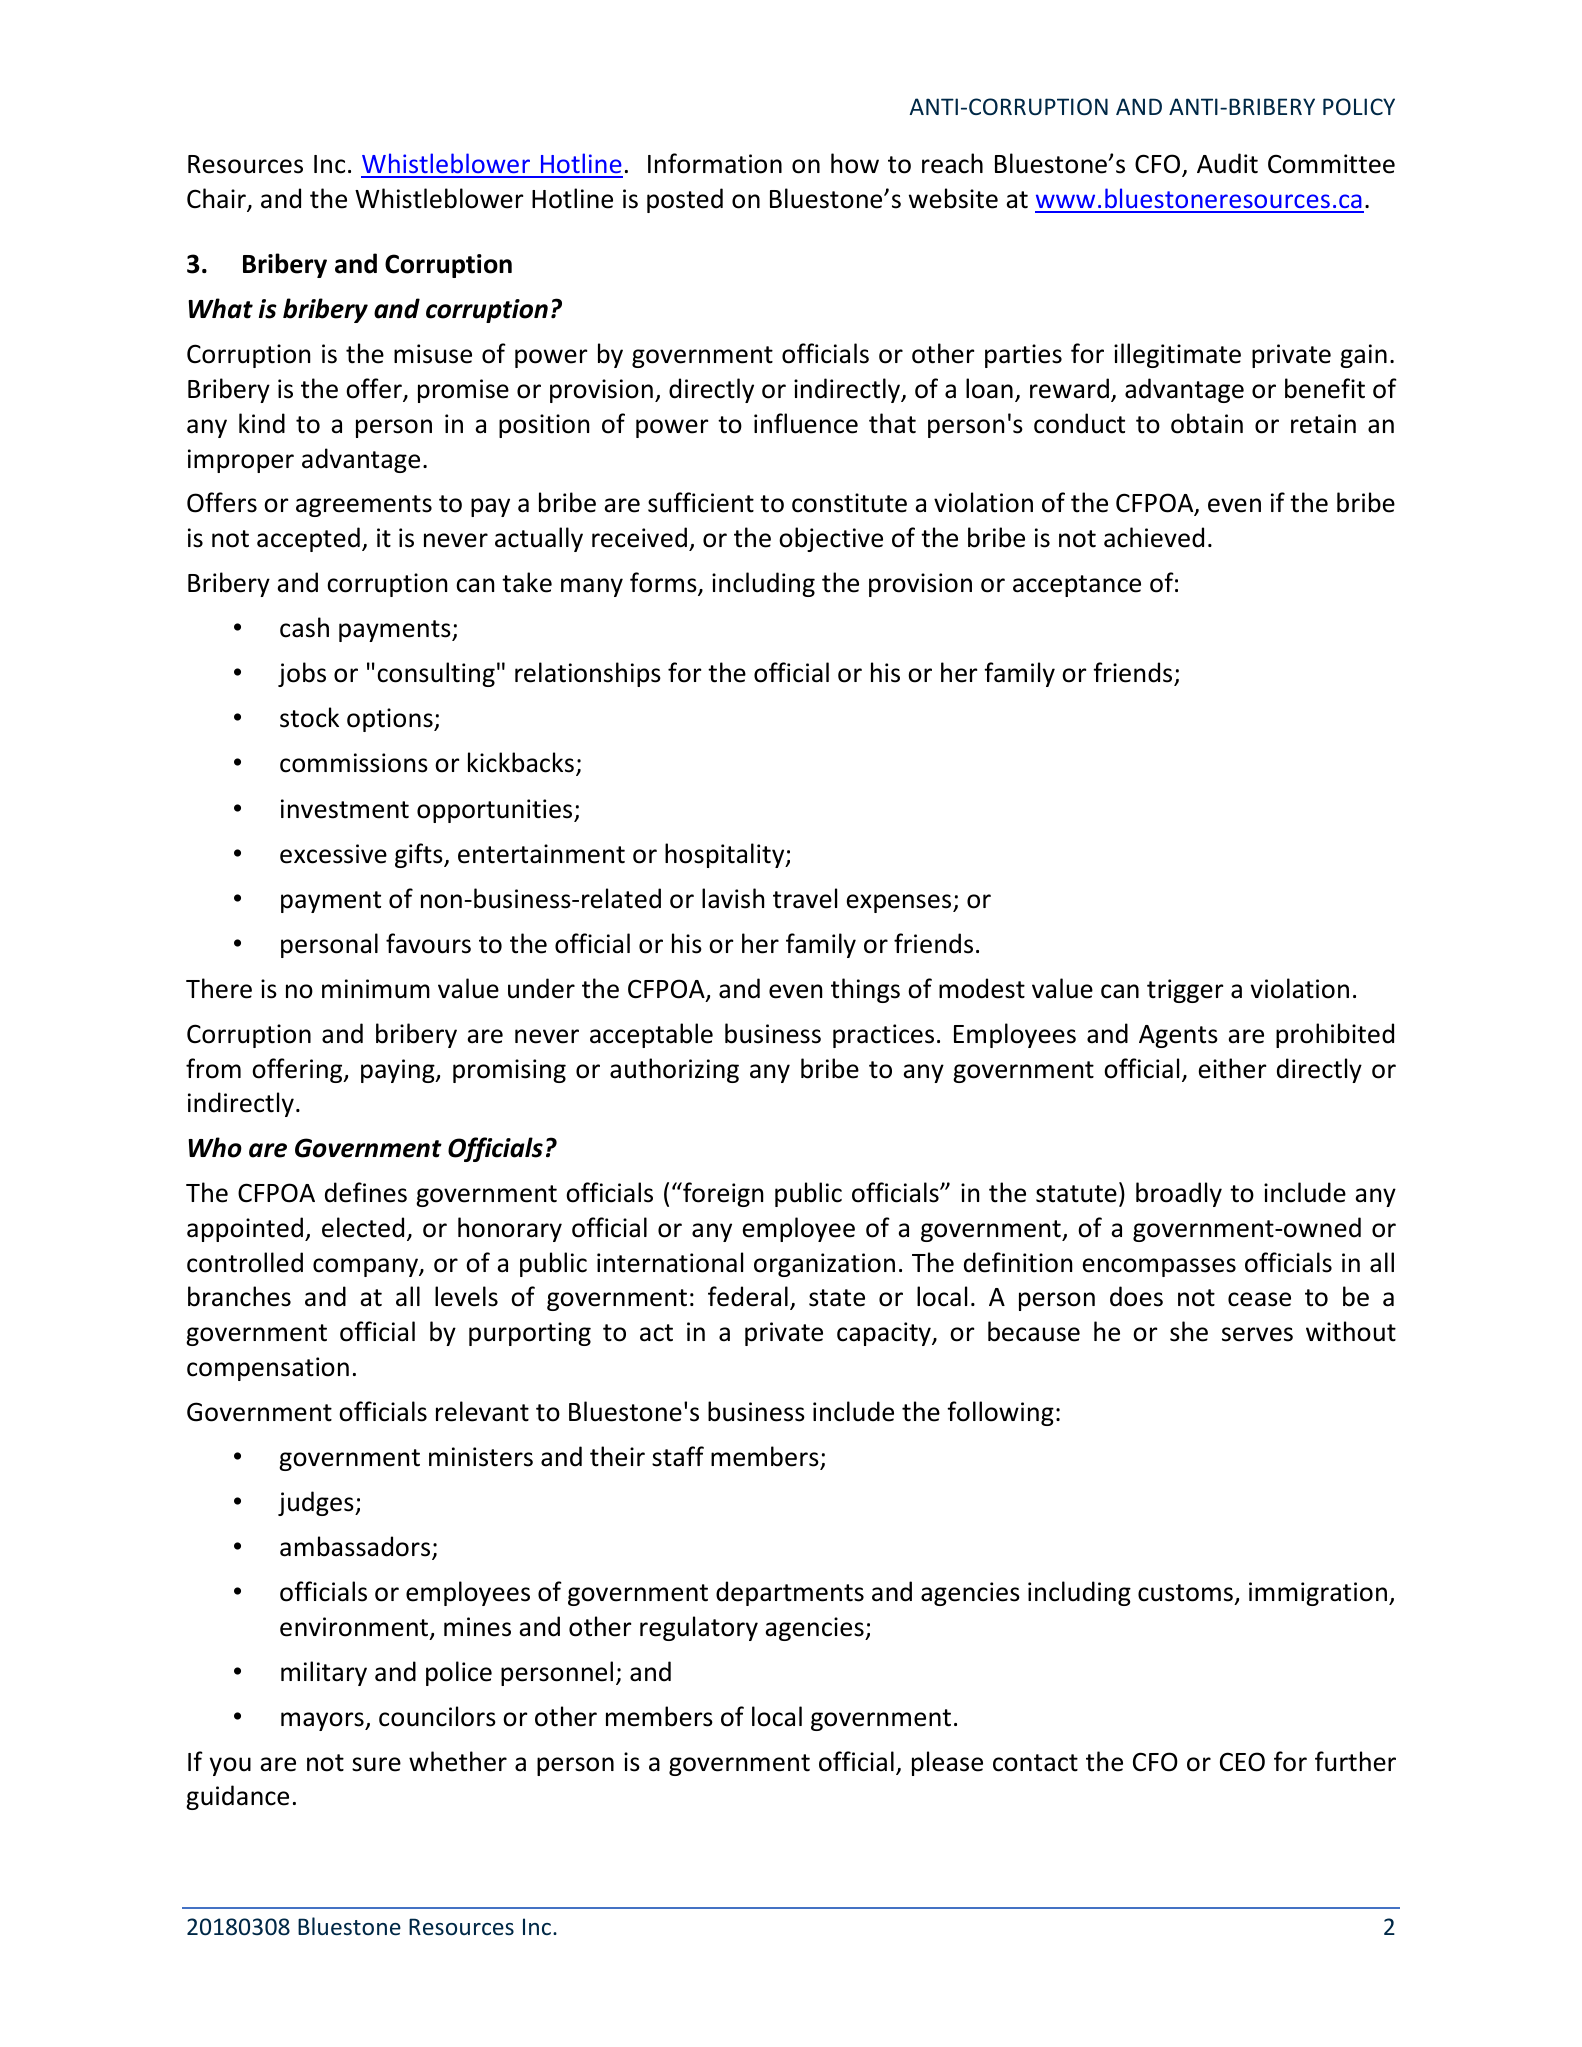 Image resolution: width=1582 pixels, height=2047 pixels. What do you see at coordinates (1232, 1068) in the screenshot?
I see `either` at bounding box center [1232, 1068].
